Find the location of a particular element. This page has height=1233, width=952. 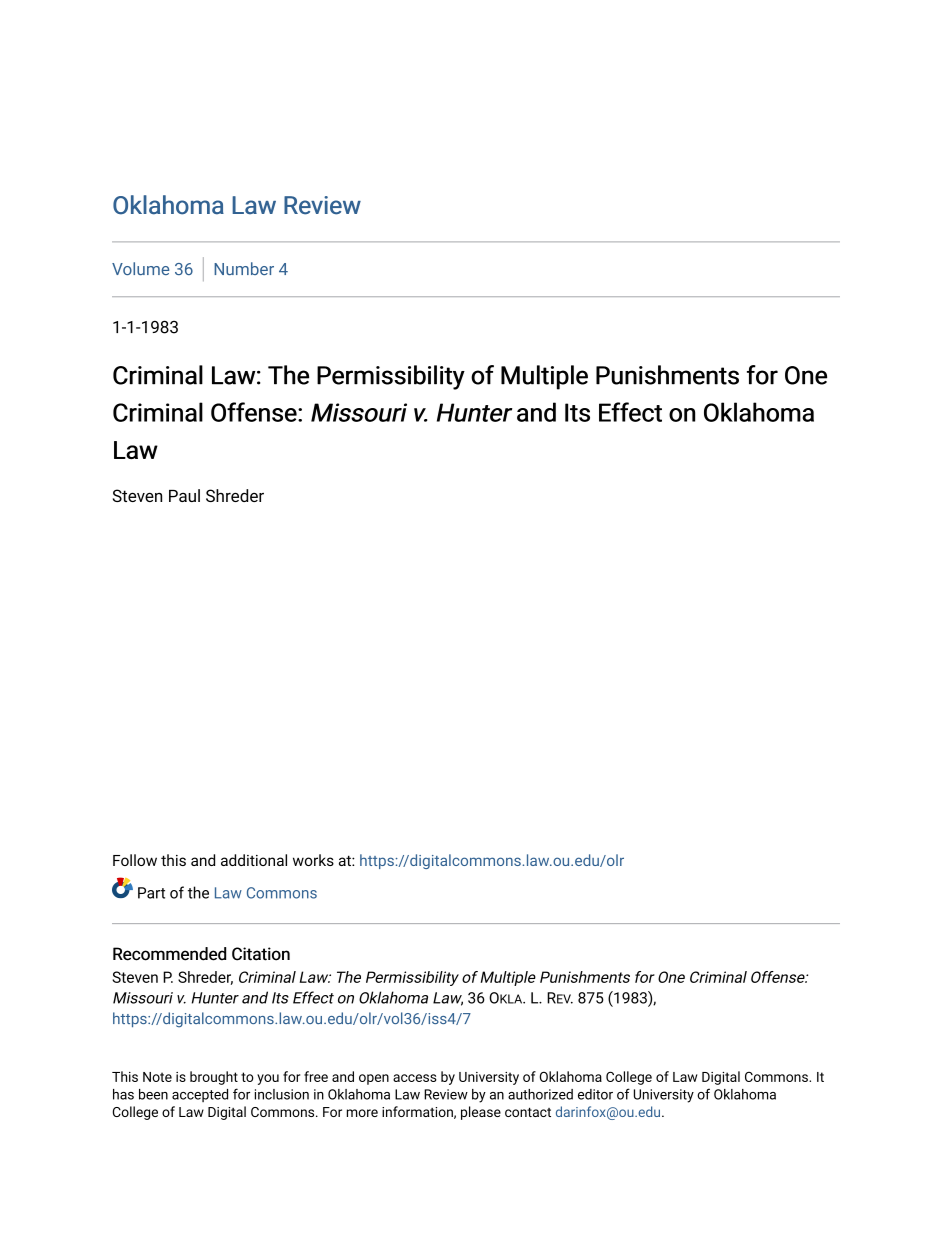

authorized is located at coordinates (540, 1094).
